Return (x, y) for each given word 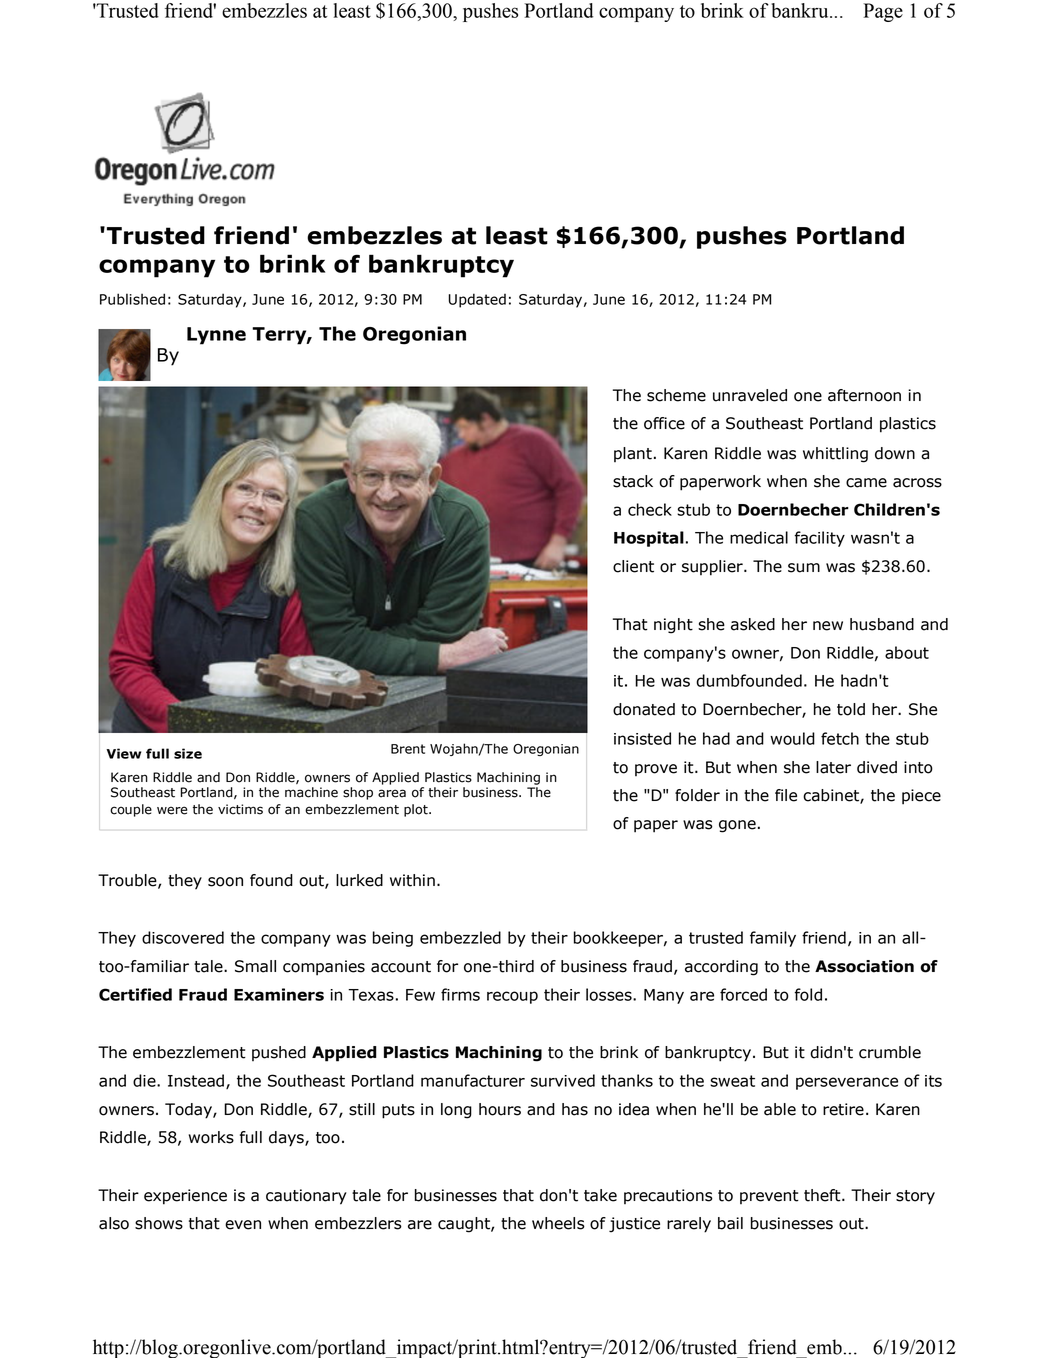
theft (823, 1195)
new (828, 626)
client (633, 566)
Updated (477, 300)
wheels (558, 1223)
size (188, 753)
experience (185, 1197)
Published (132, 299)
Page (883, 12)
